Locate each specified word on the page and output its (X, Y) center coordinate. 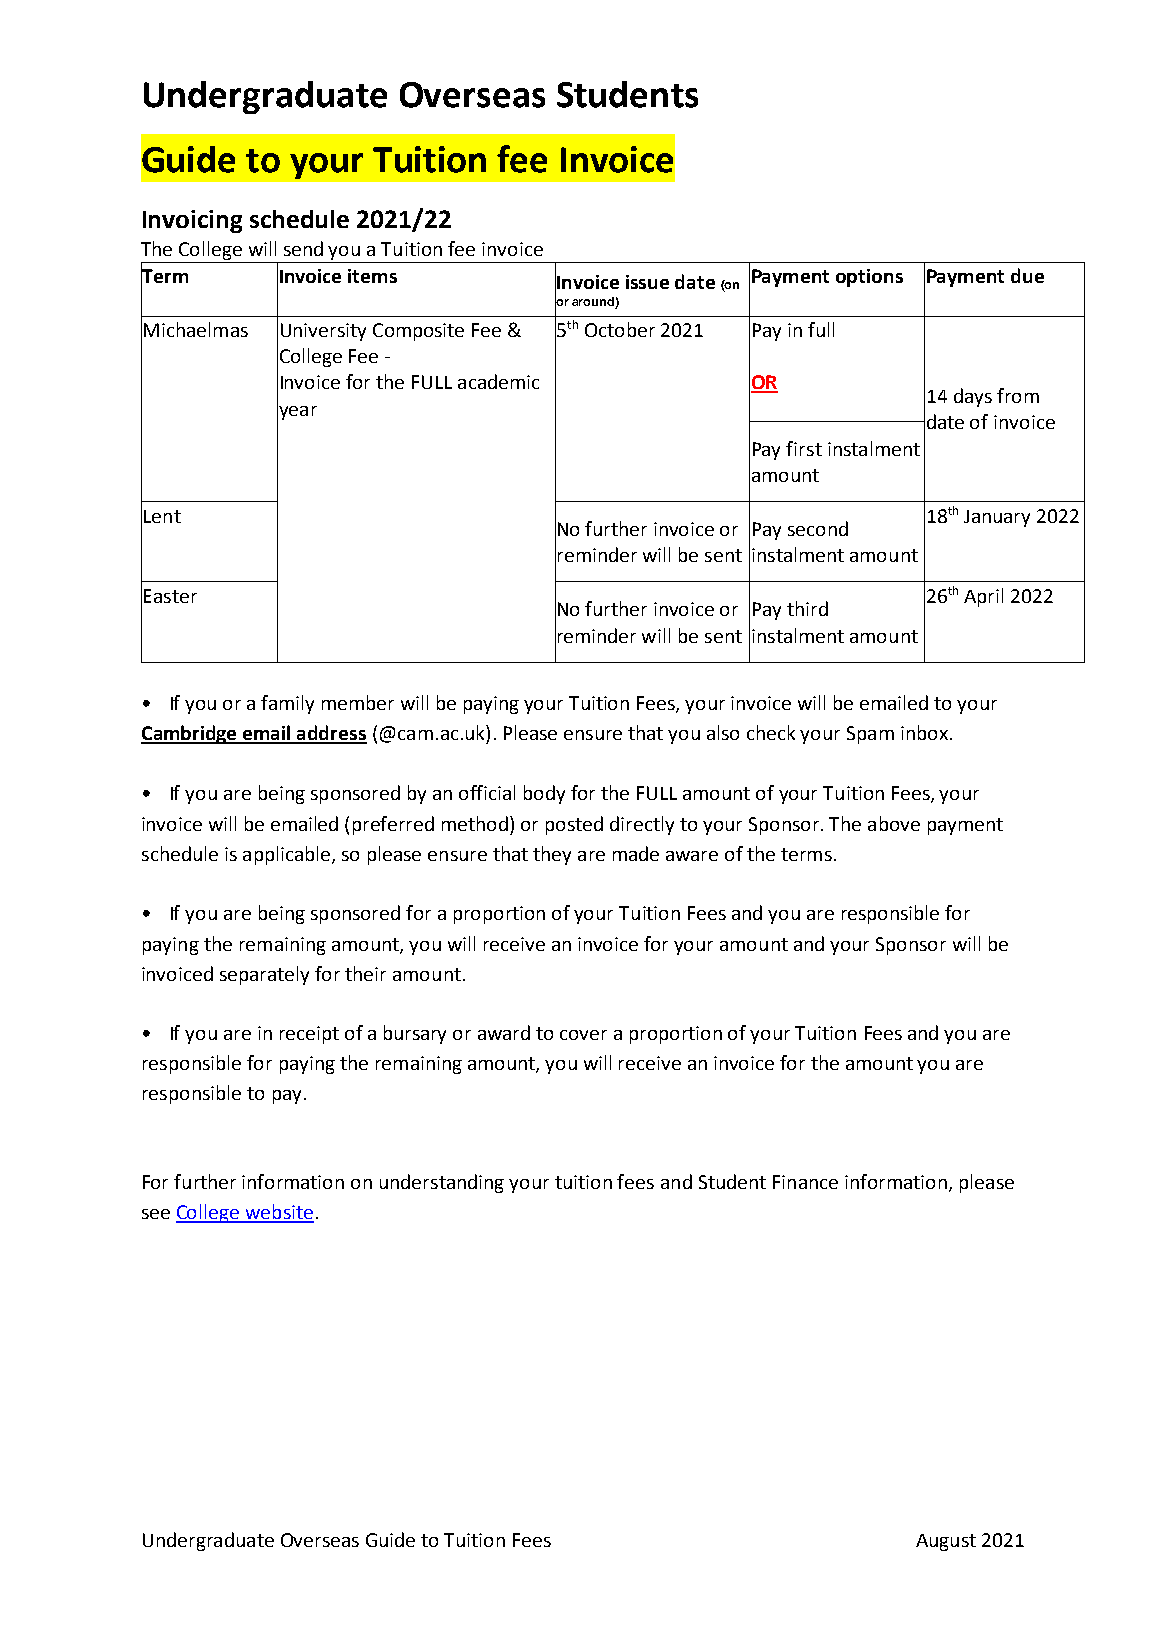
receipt (309, 1035)
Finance (805, 1182)
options (869, 278)
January (997, 518)
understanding (442, 1183)
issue (647, 282)
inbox (924, 732)
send (303, 248)
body (544, 794)
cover (583, 1035)
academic (498, 381)
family (287, 704)
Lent (162, 516)
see (156, 1214)
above (894, 823)
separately (264, 975)
